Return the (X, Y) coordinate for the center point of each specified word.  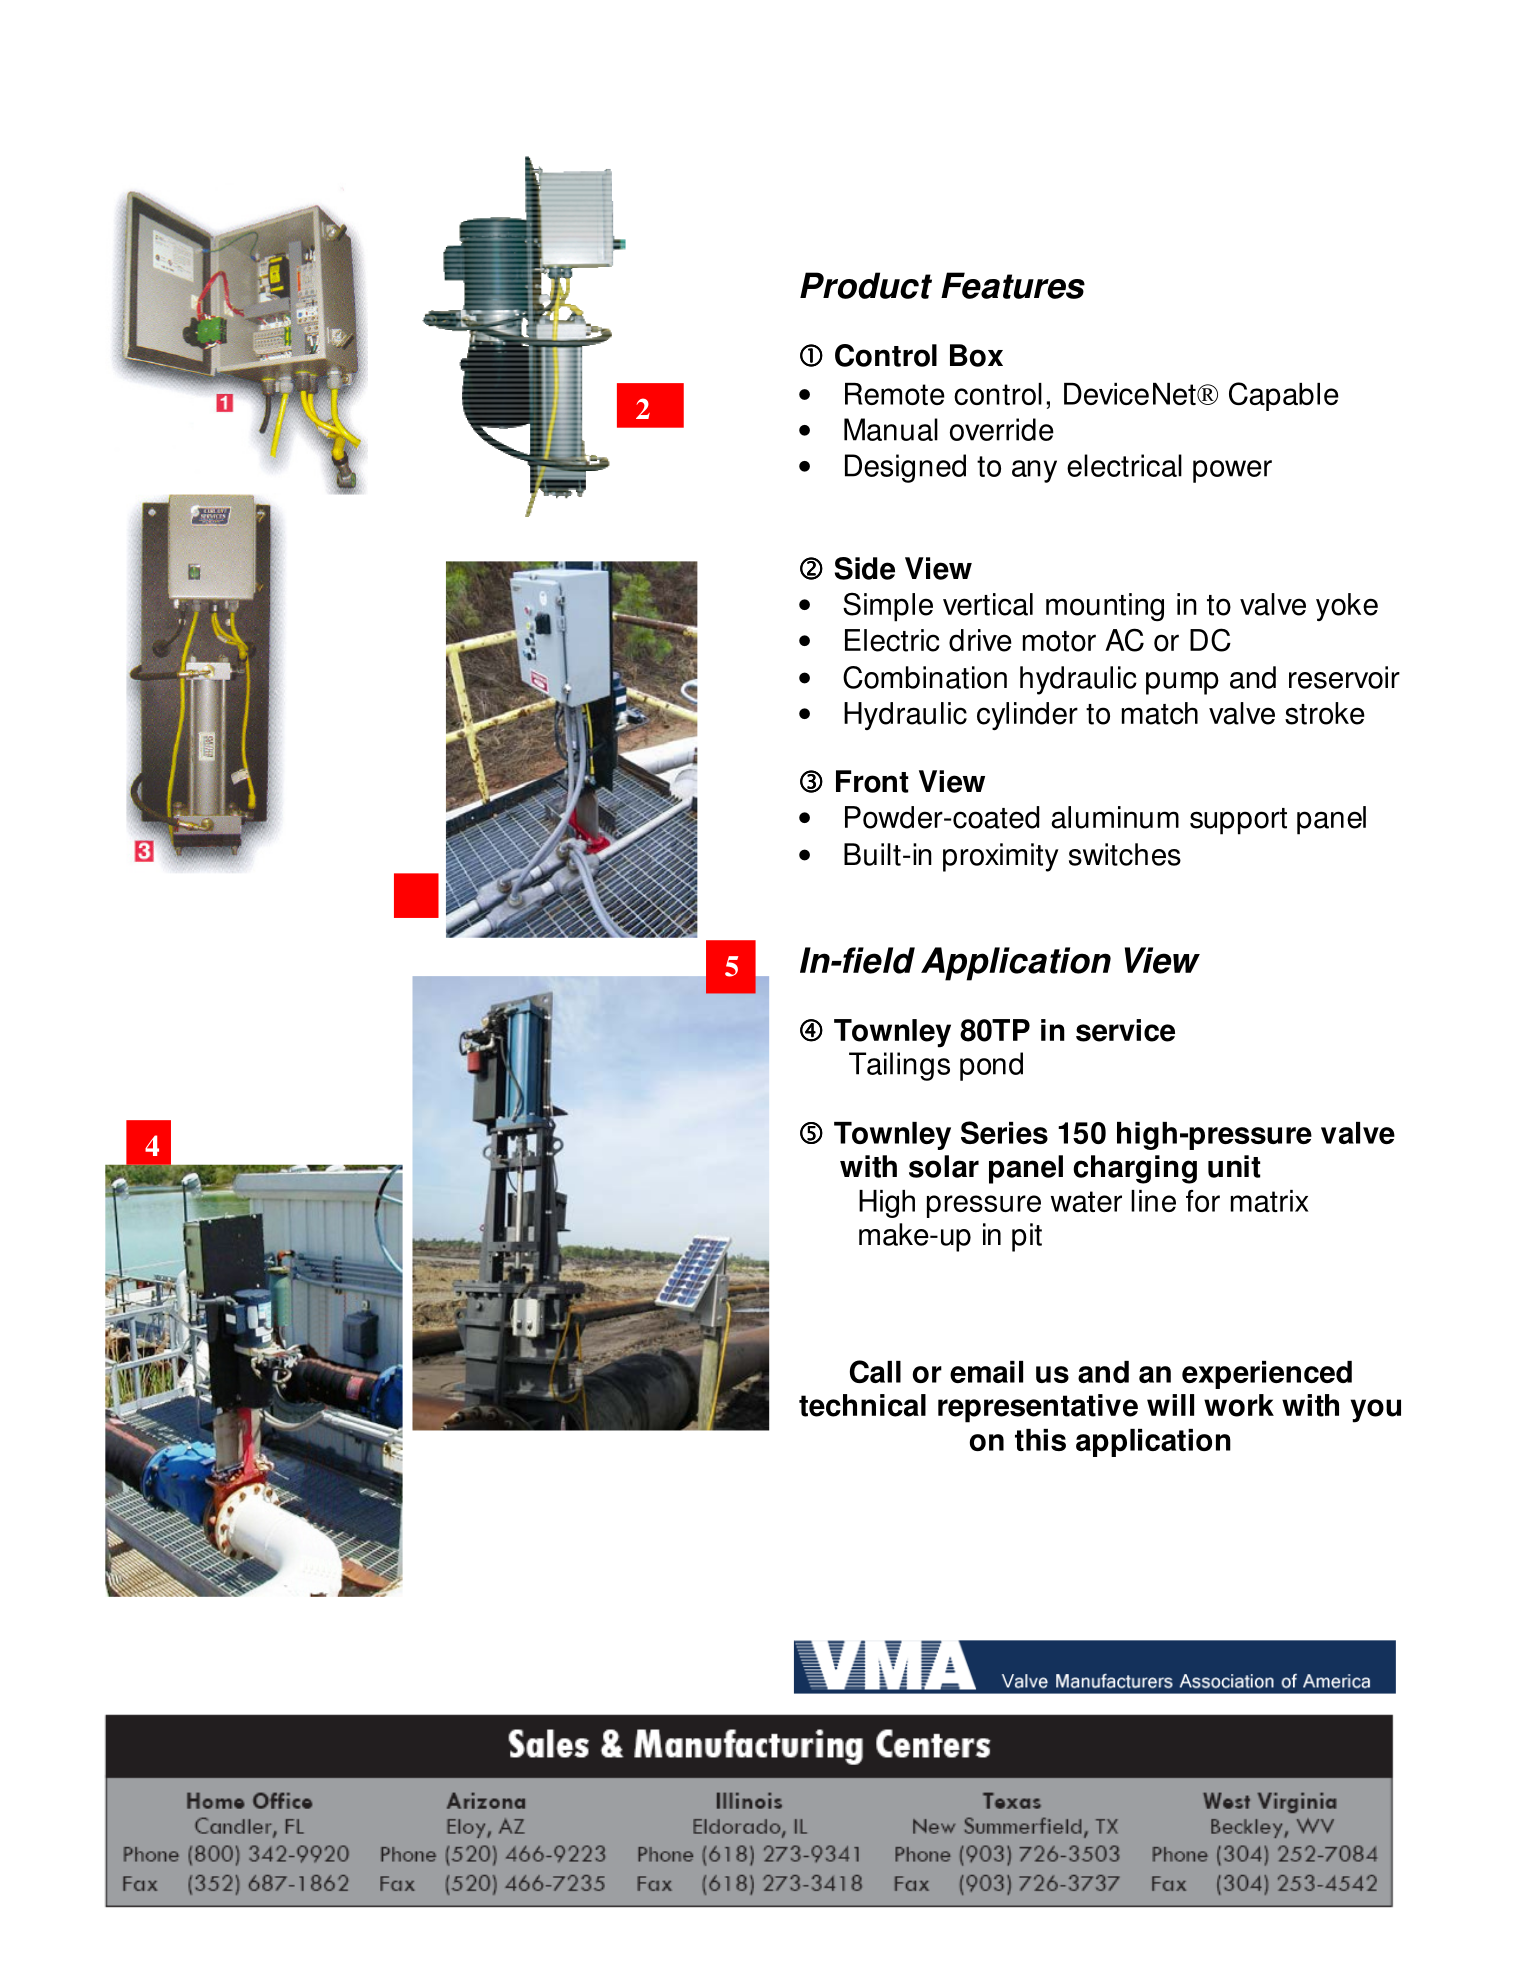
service (1125, 1030)
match (1160, 713)
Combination (925, 677)
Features (1013, 285)
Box (976, 355)
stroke (1325, 713)
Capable (1284, 396)
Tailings (899, 1066)
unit (1234, 1166)
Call (875, 1371)
